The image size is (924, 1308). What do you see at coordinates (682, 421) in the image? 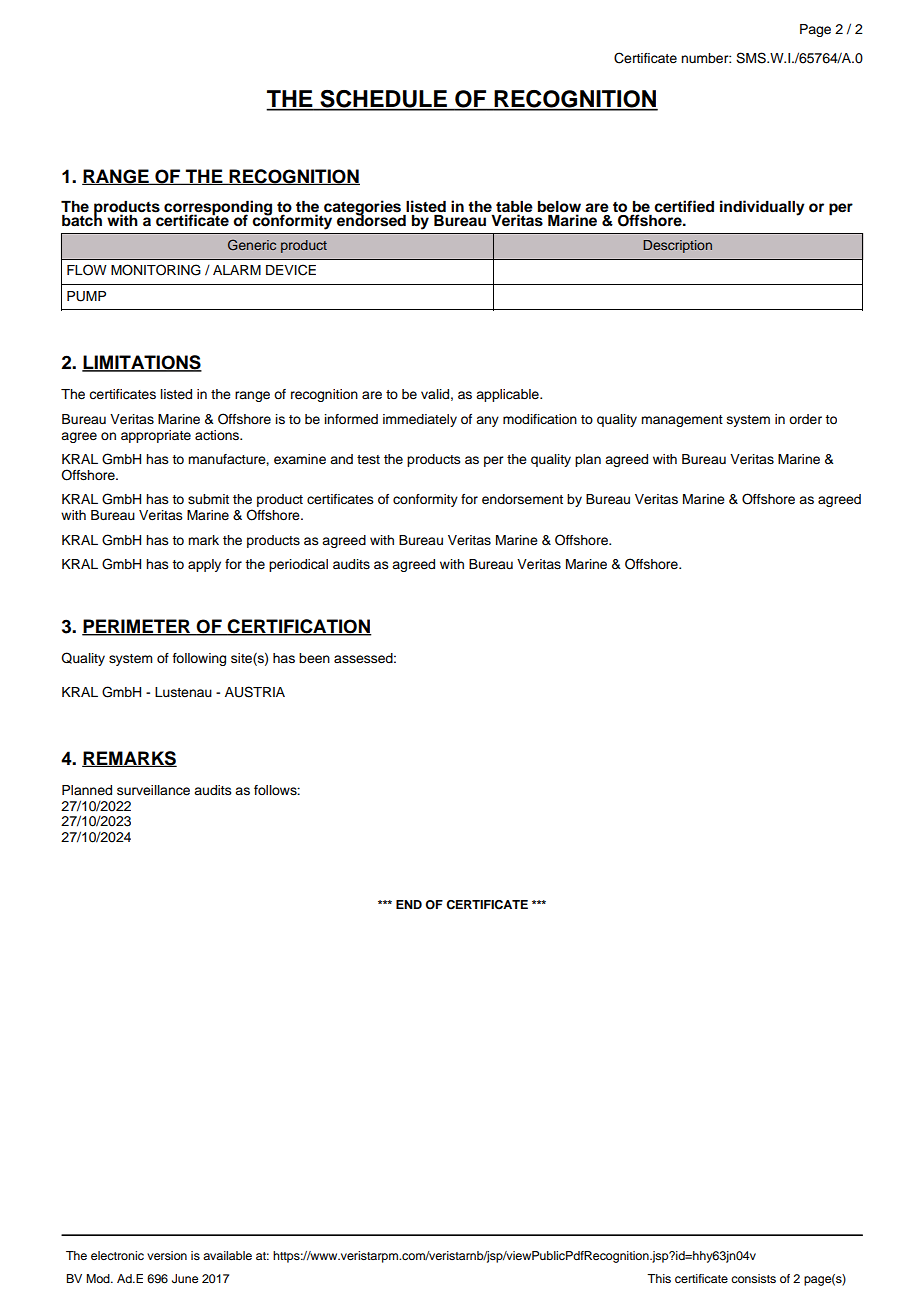
I see `management` at bounding box center [682, 421].
